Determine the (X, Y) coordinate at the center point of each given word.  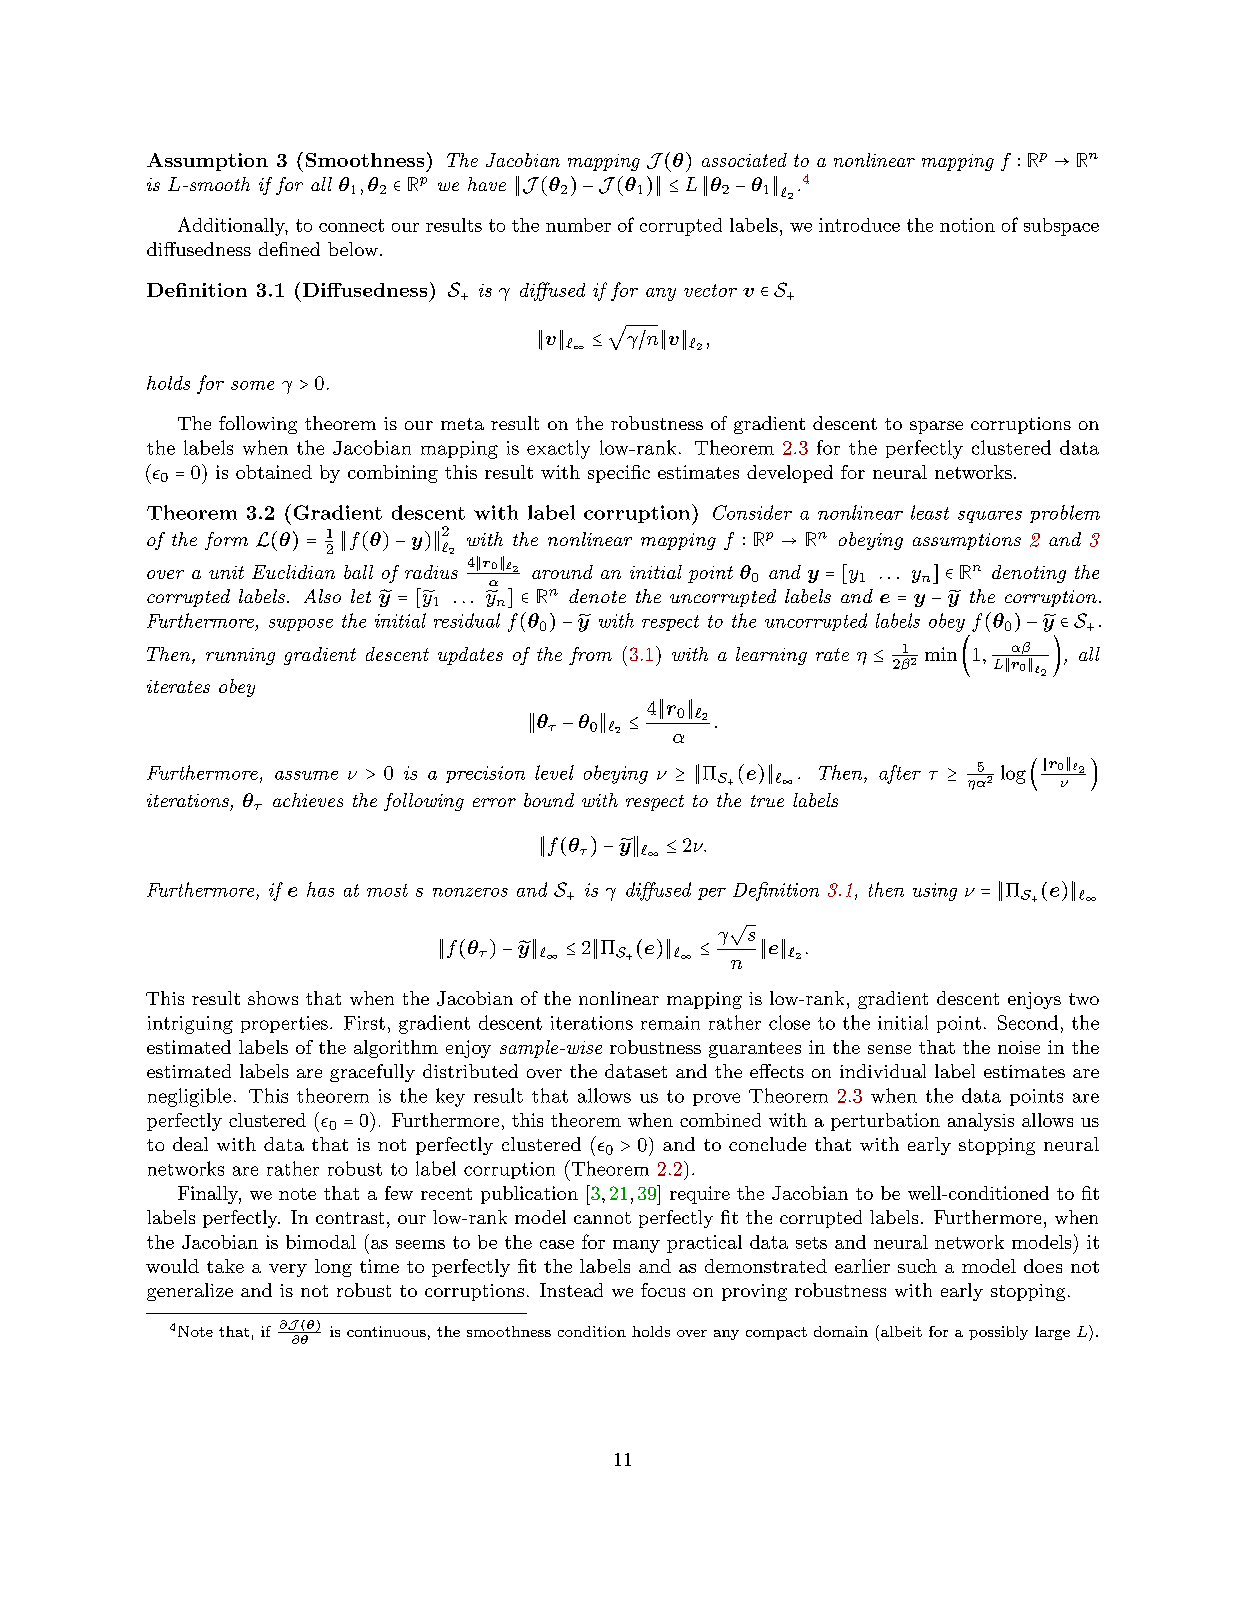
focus (663, 1290)
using (935, 892)
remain (670, 1023)
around (562, 572)
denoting (1029, 574)
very (288, 1270)
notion (967, 225)
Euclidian (293, 572)
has (320, 889)
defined (289, 249)
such (917, 1266)
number (578, 225)
